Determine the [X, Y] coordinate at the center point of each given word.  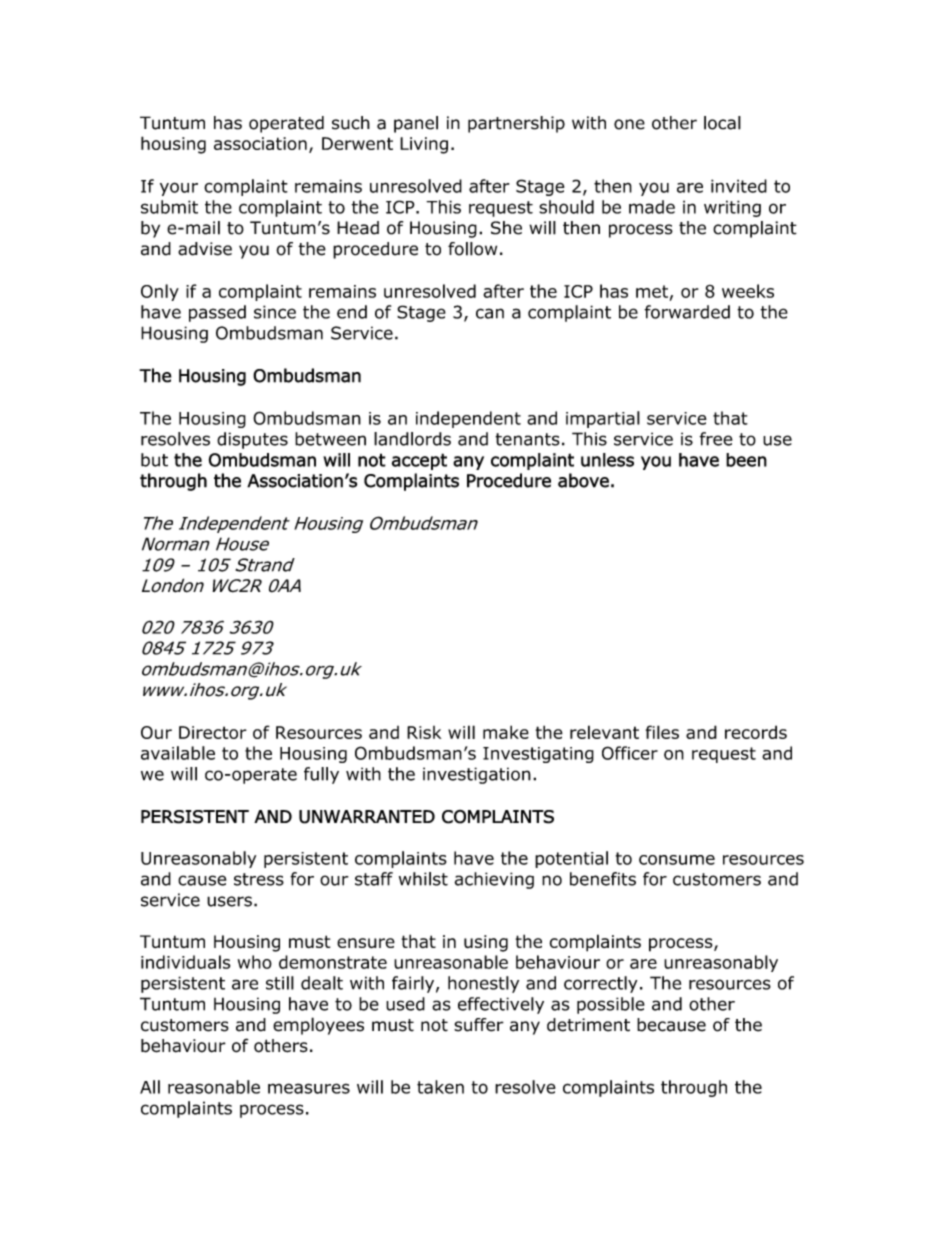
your [179, 189]
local [722, 123]
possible [611, 1005]
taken [440, 1087]
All [150, 1087]
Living [424, 145]
